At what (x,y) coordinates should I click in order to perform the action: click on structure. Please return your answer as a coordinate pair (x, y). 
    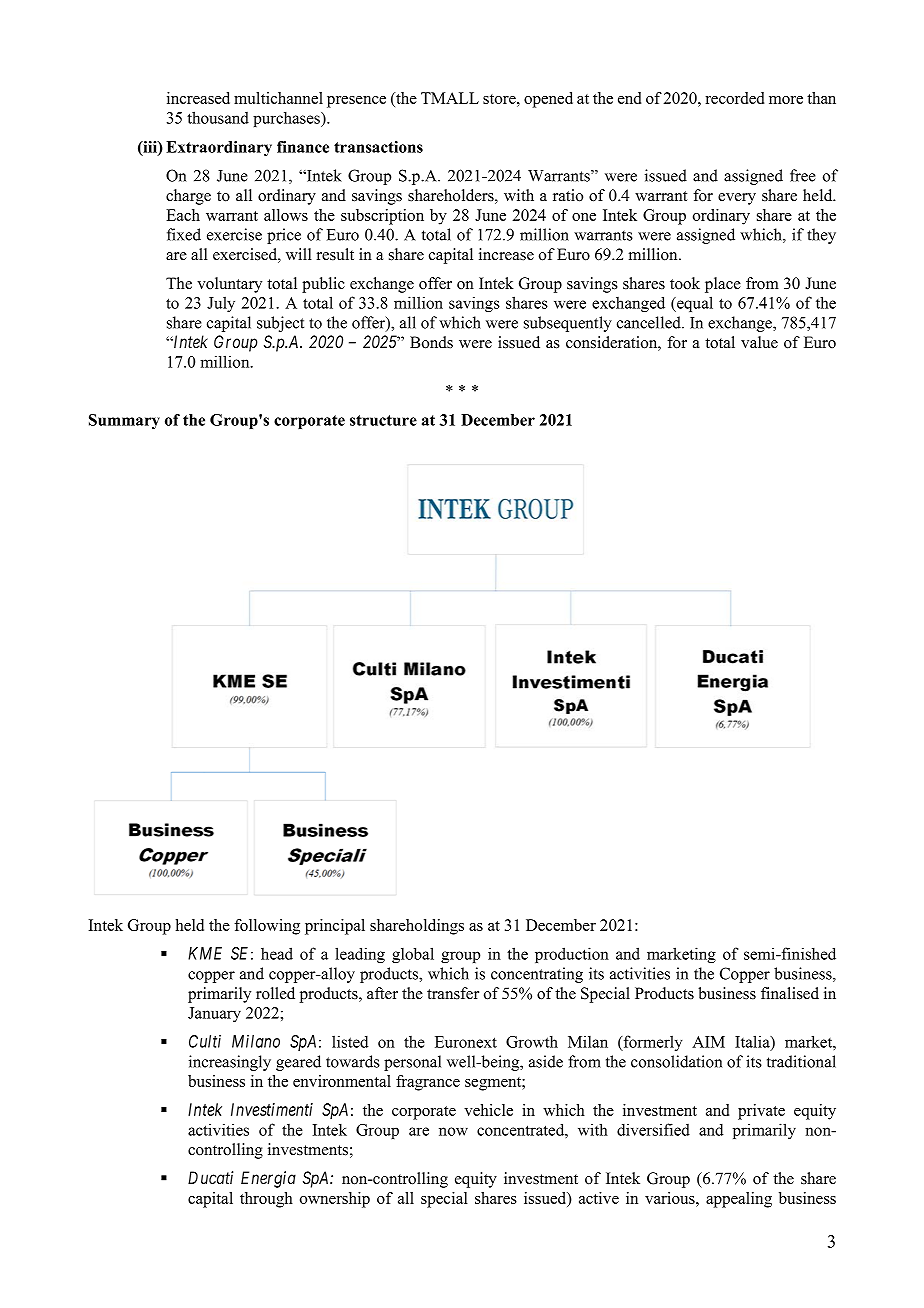
    Looking at the image, I should click on (383, 420).
